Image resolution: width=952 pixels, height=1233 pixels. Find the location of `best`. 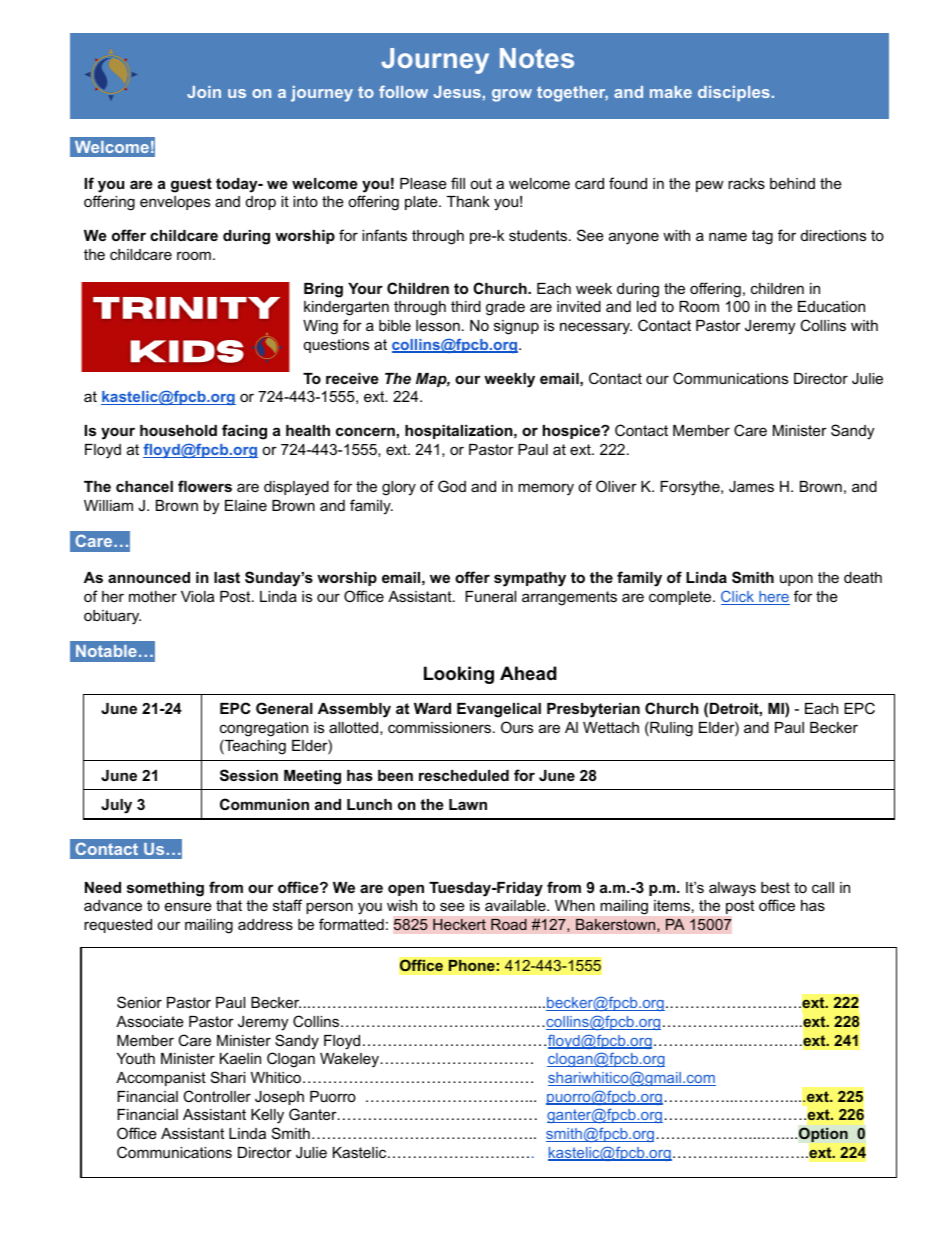

best is located at coordinates (775, 887).
